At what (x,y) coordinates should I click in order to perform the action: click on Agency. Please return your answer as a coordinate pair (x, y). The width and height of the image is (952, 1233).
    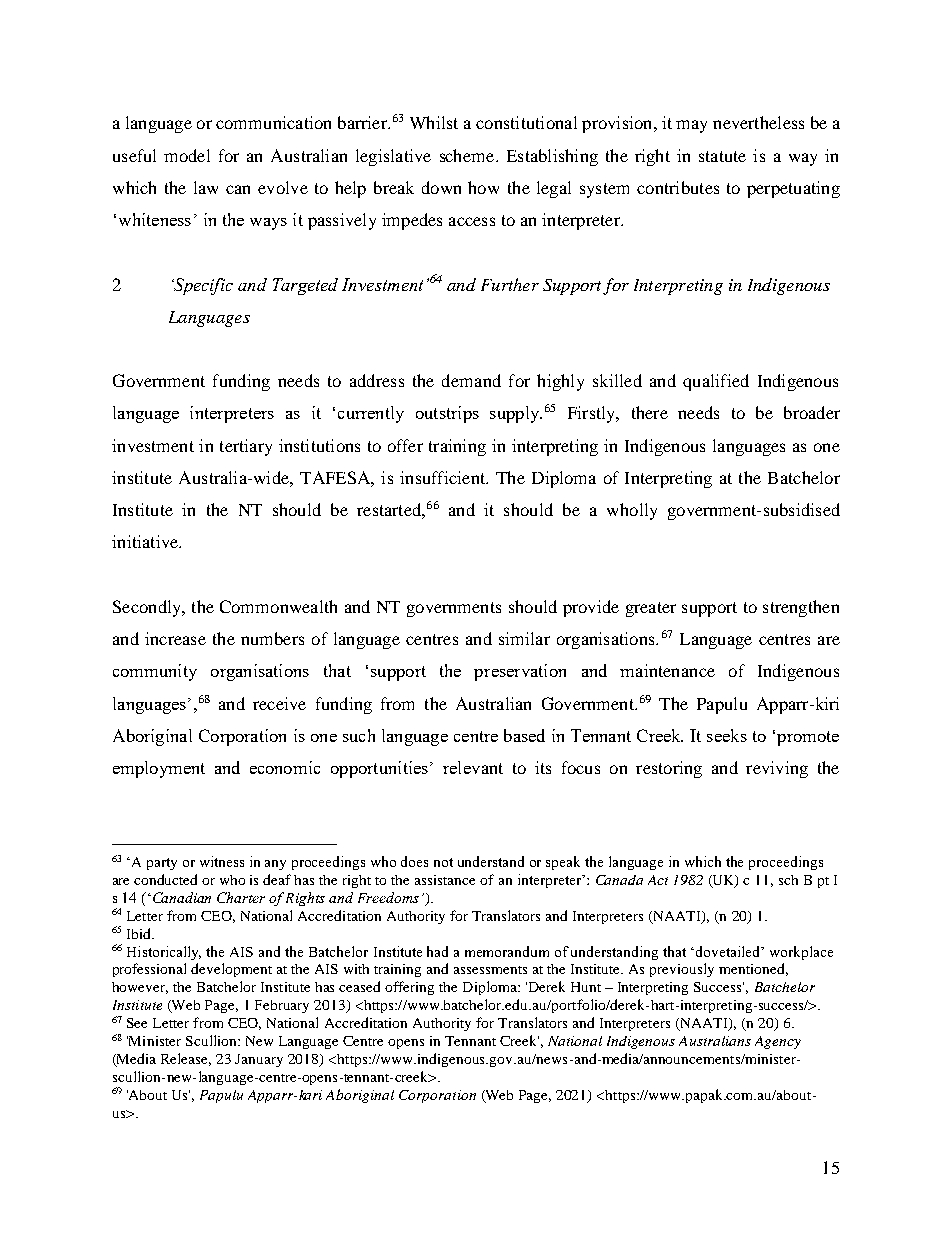
    Looking at the image, I should click on (778, 1042).
